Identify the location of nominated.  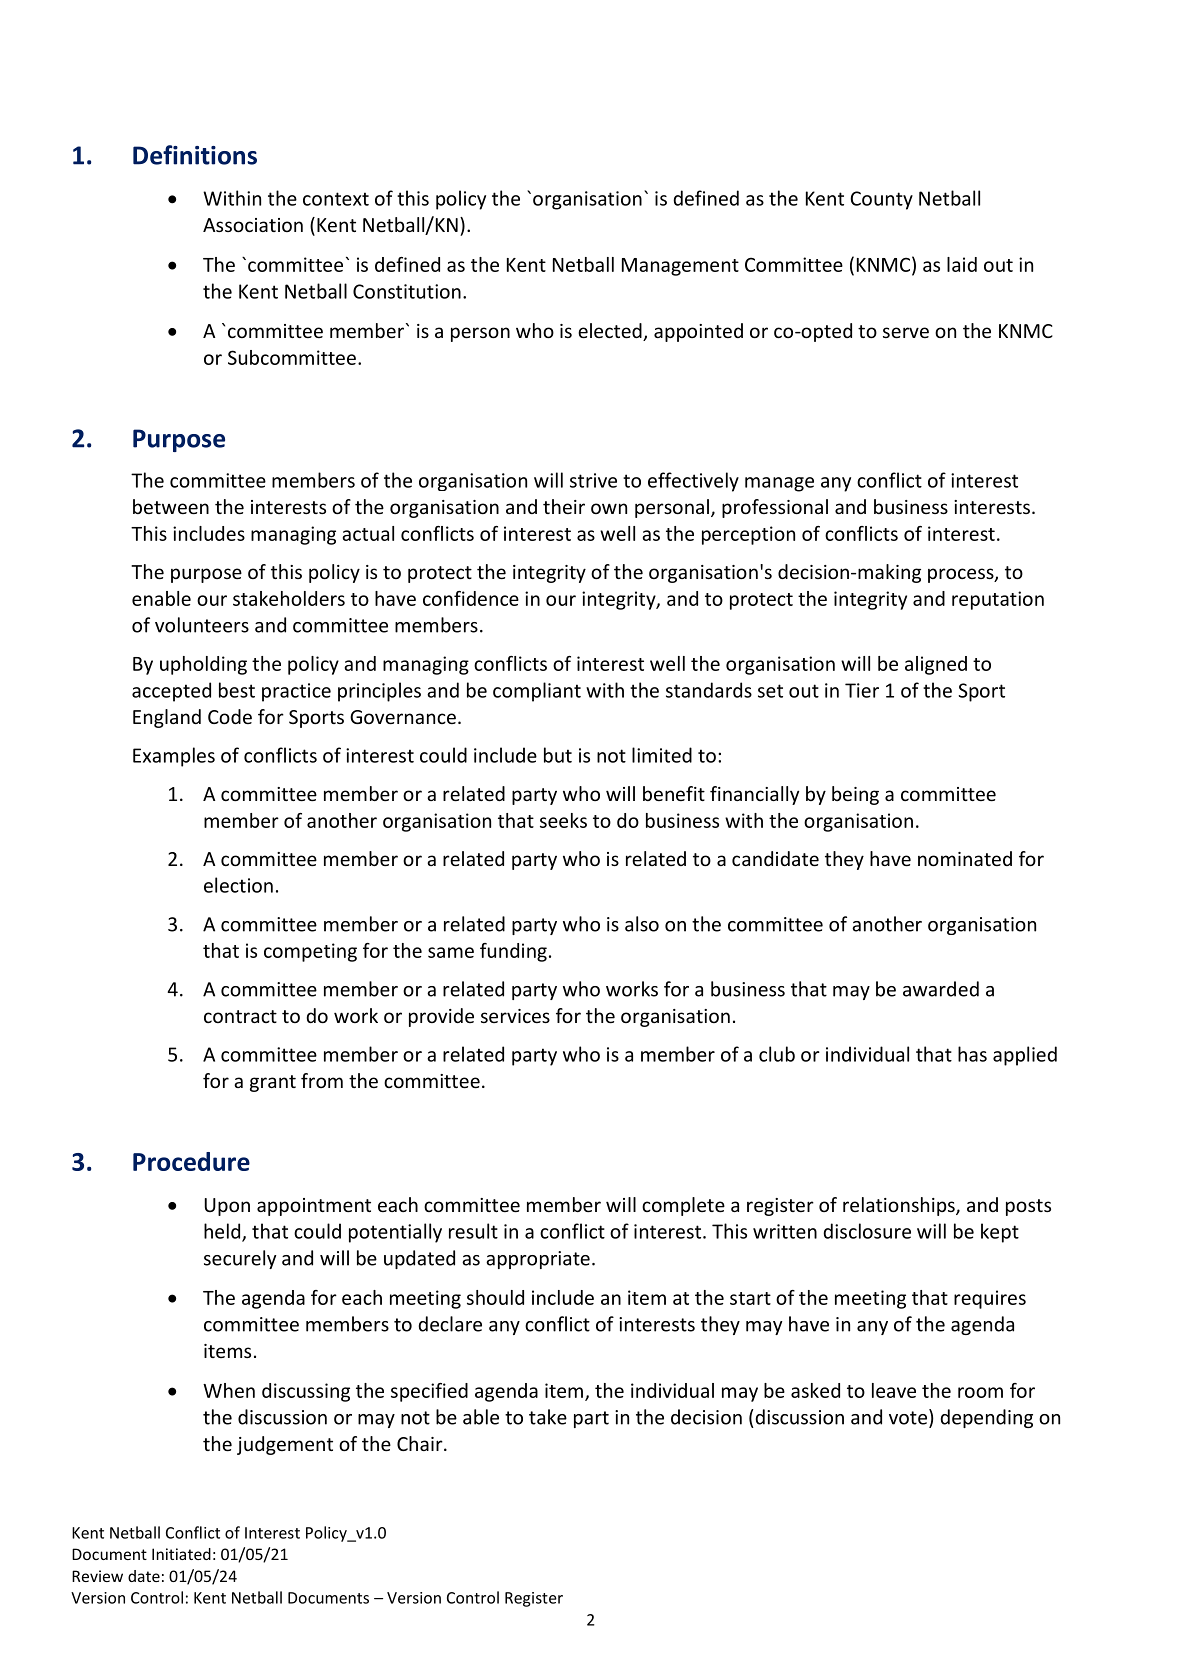
(965, 858).
